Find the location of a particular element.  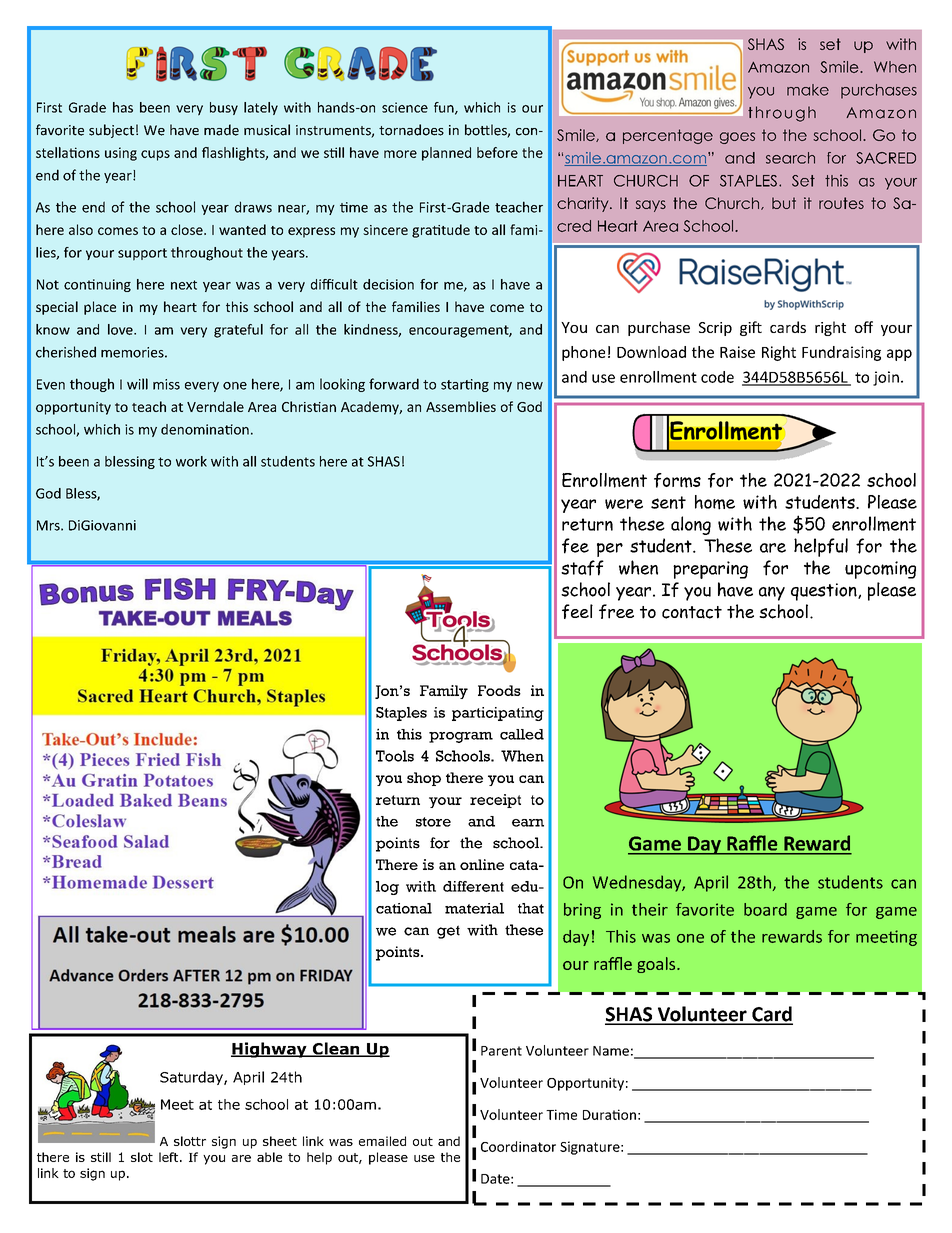

Coordinator is located at coordinates (518, 1146).
